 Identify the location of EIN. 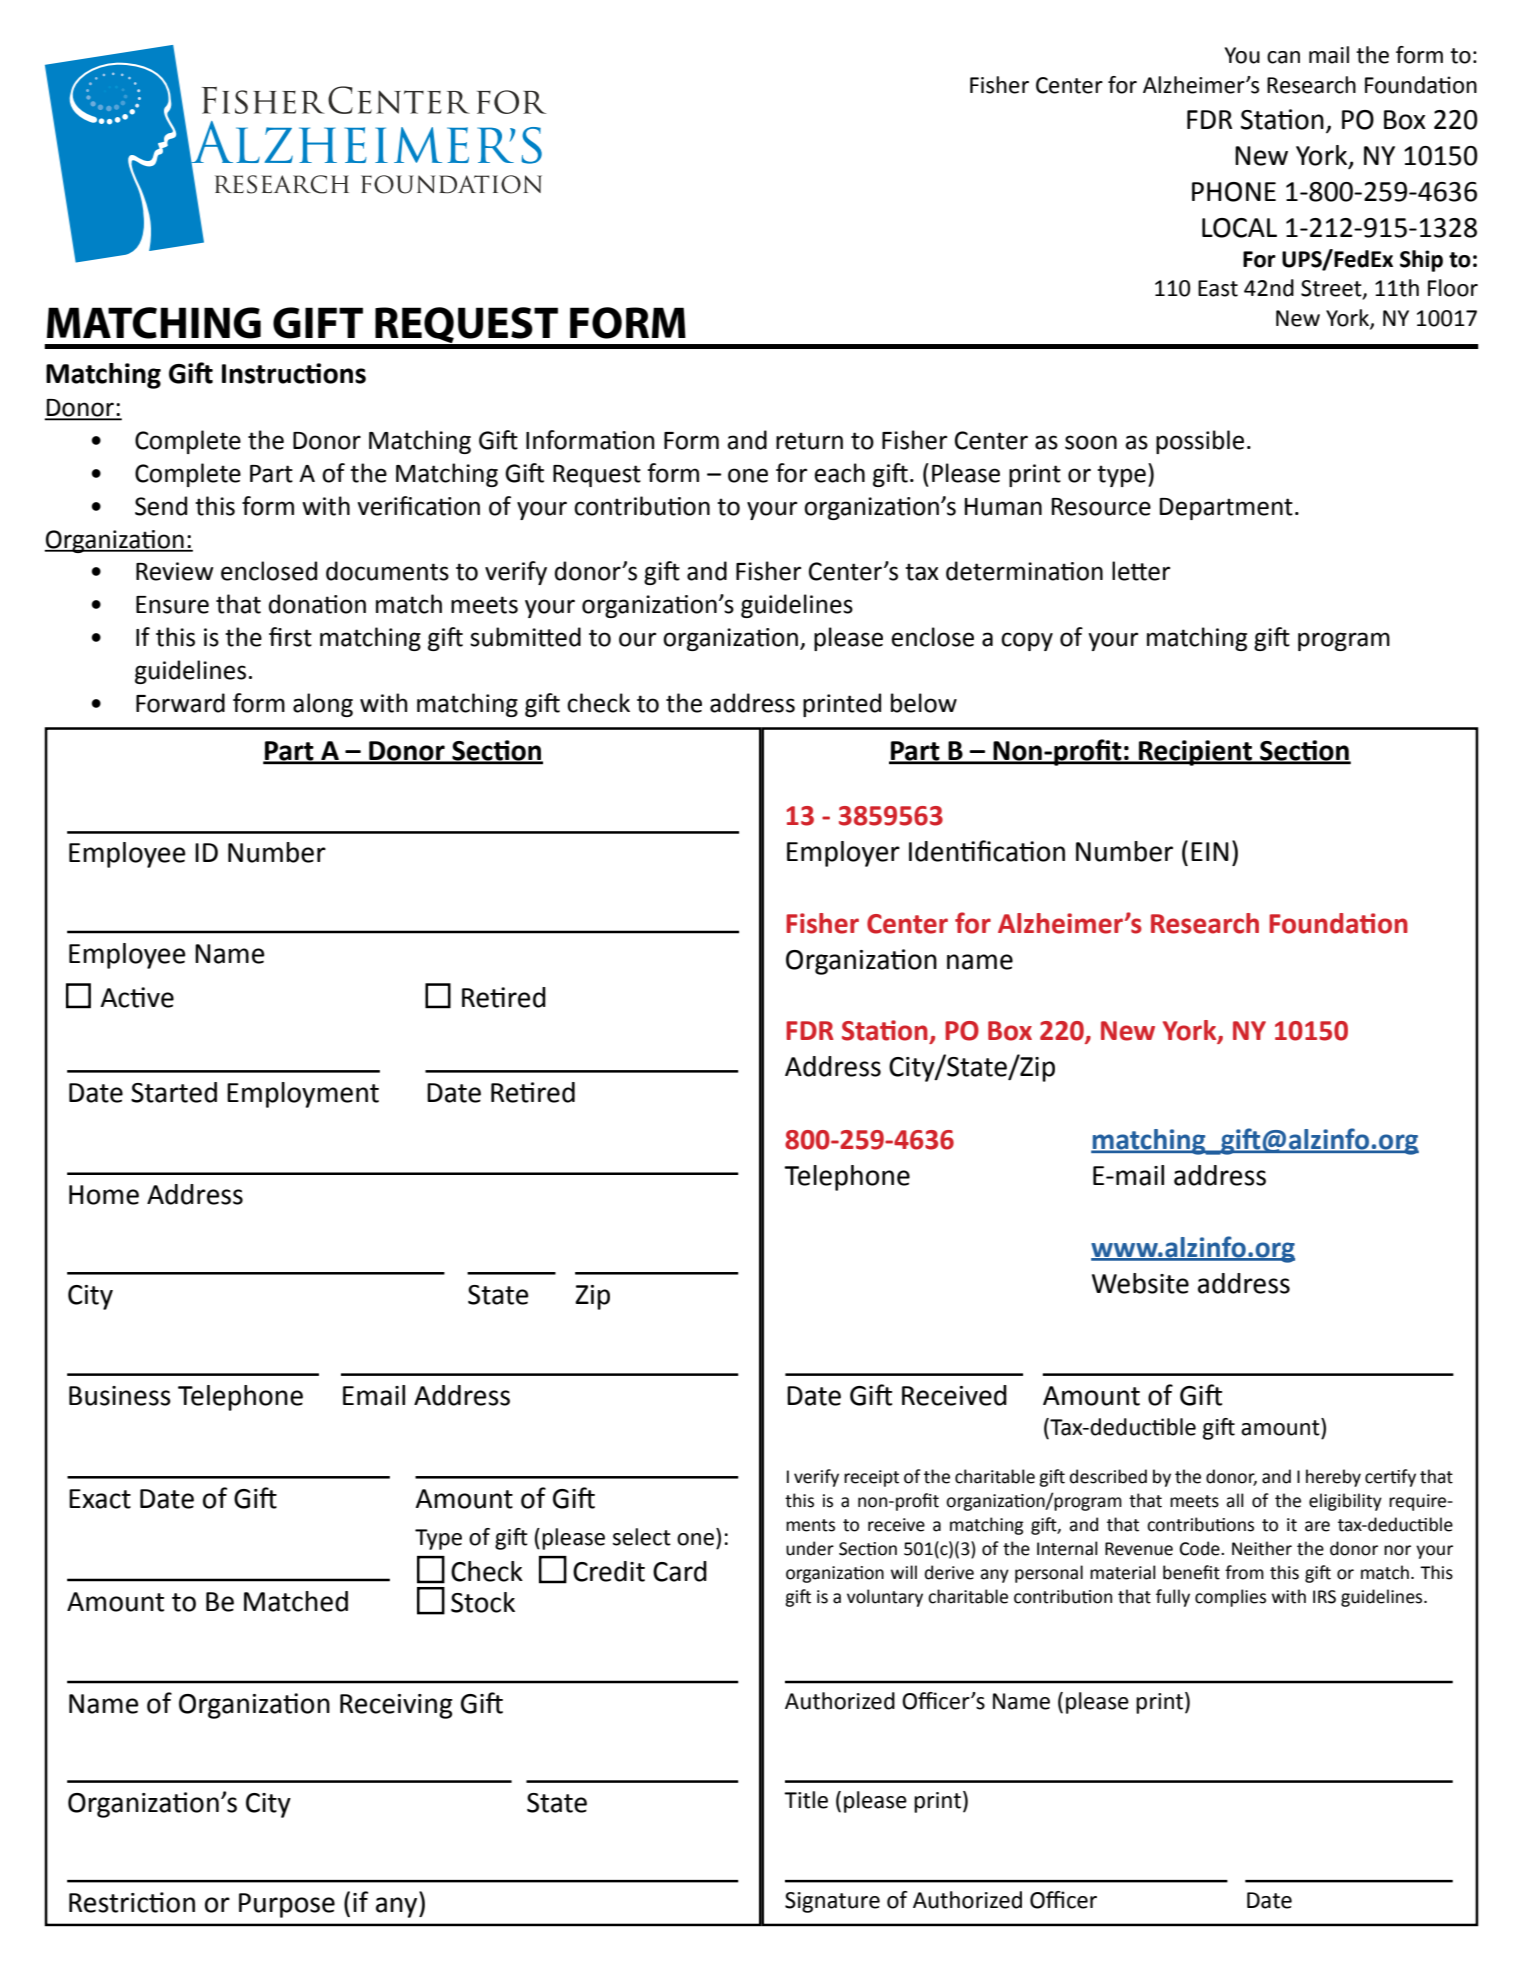
(1210, 851).
